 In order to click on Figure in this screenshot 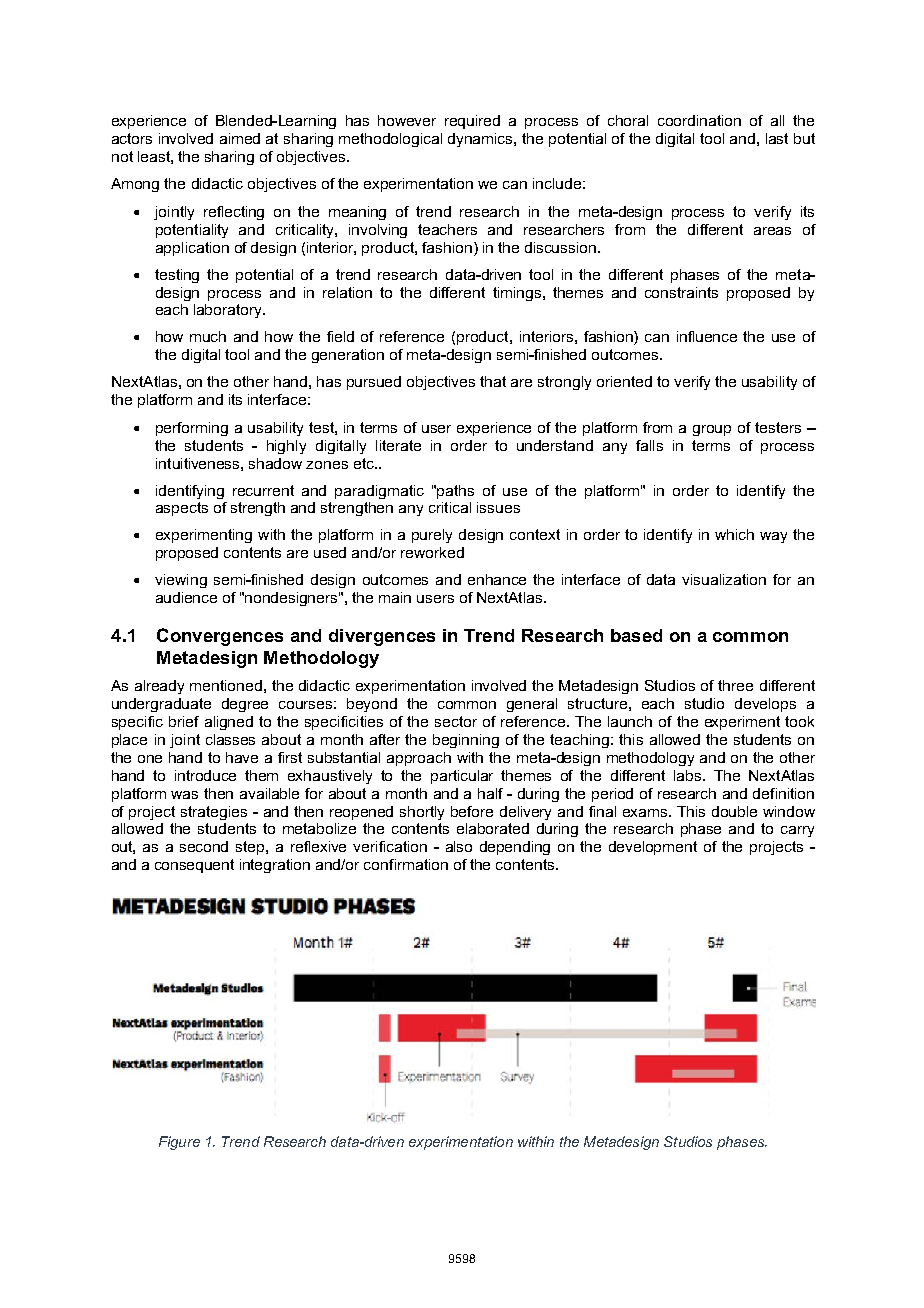, I will do `click(179, 1143)`.
